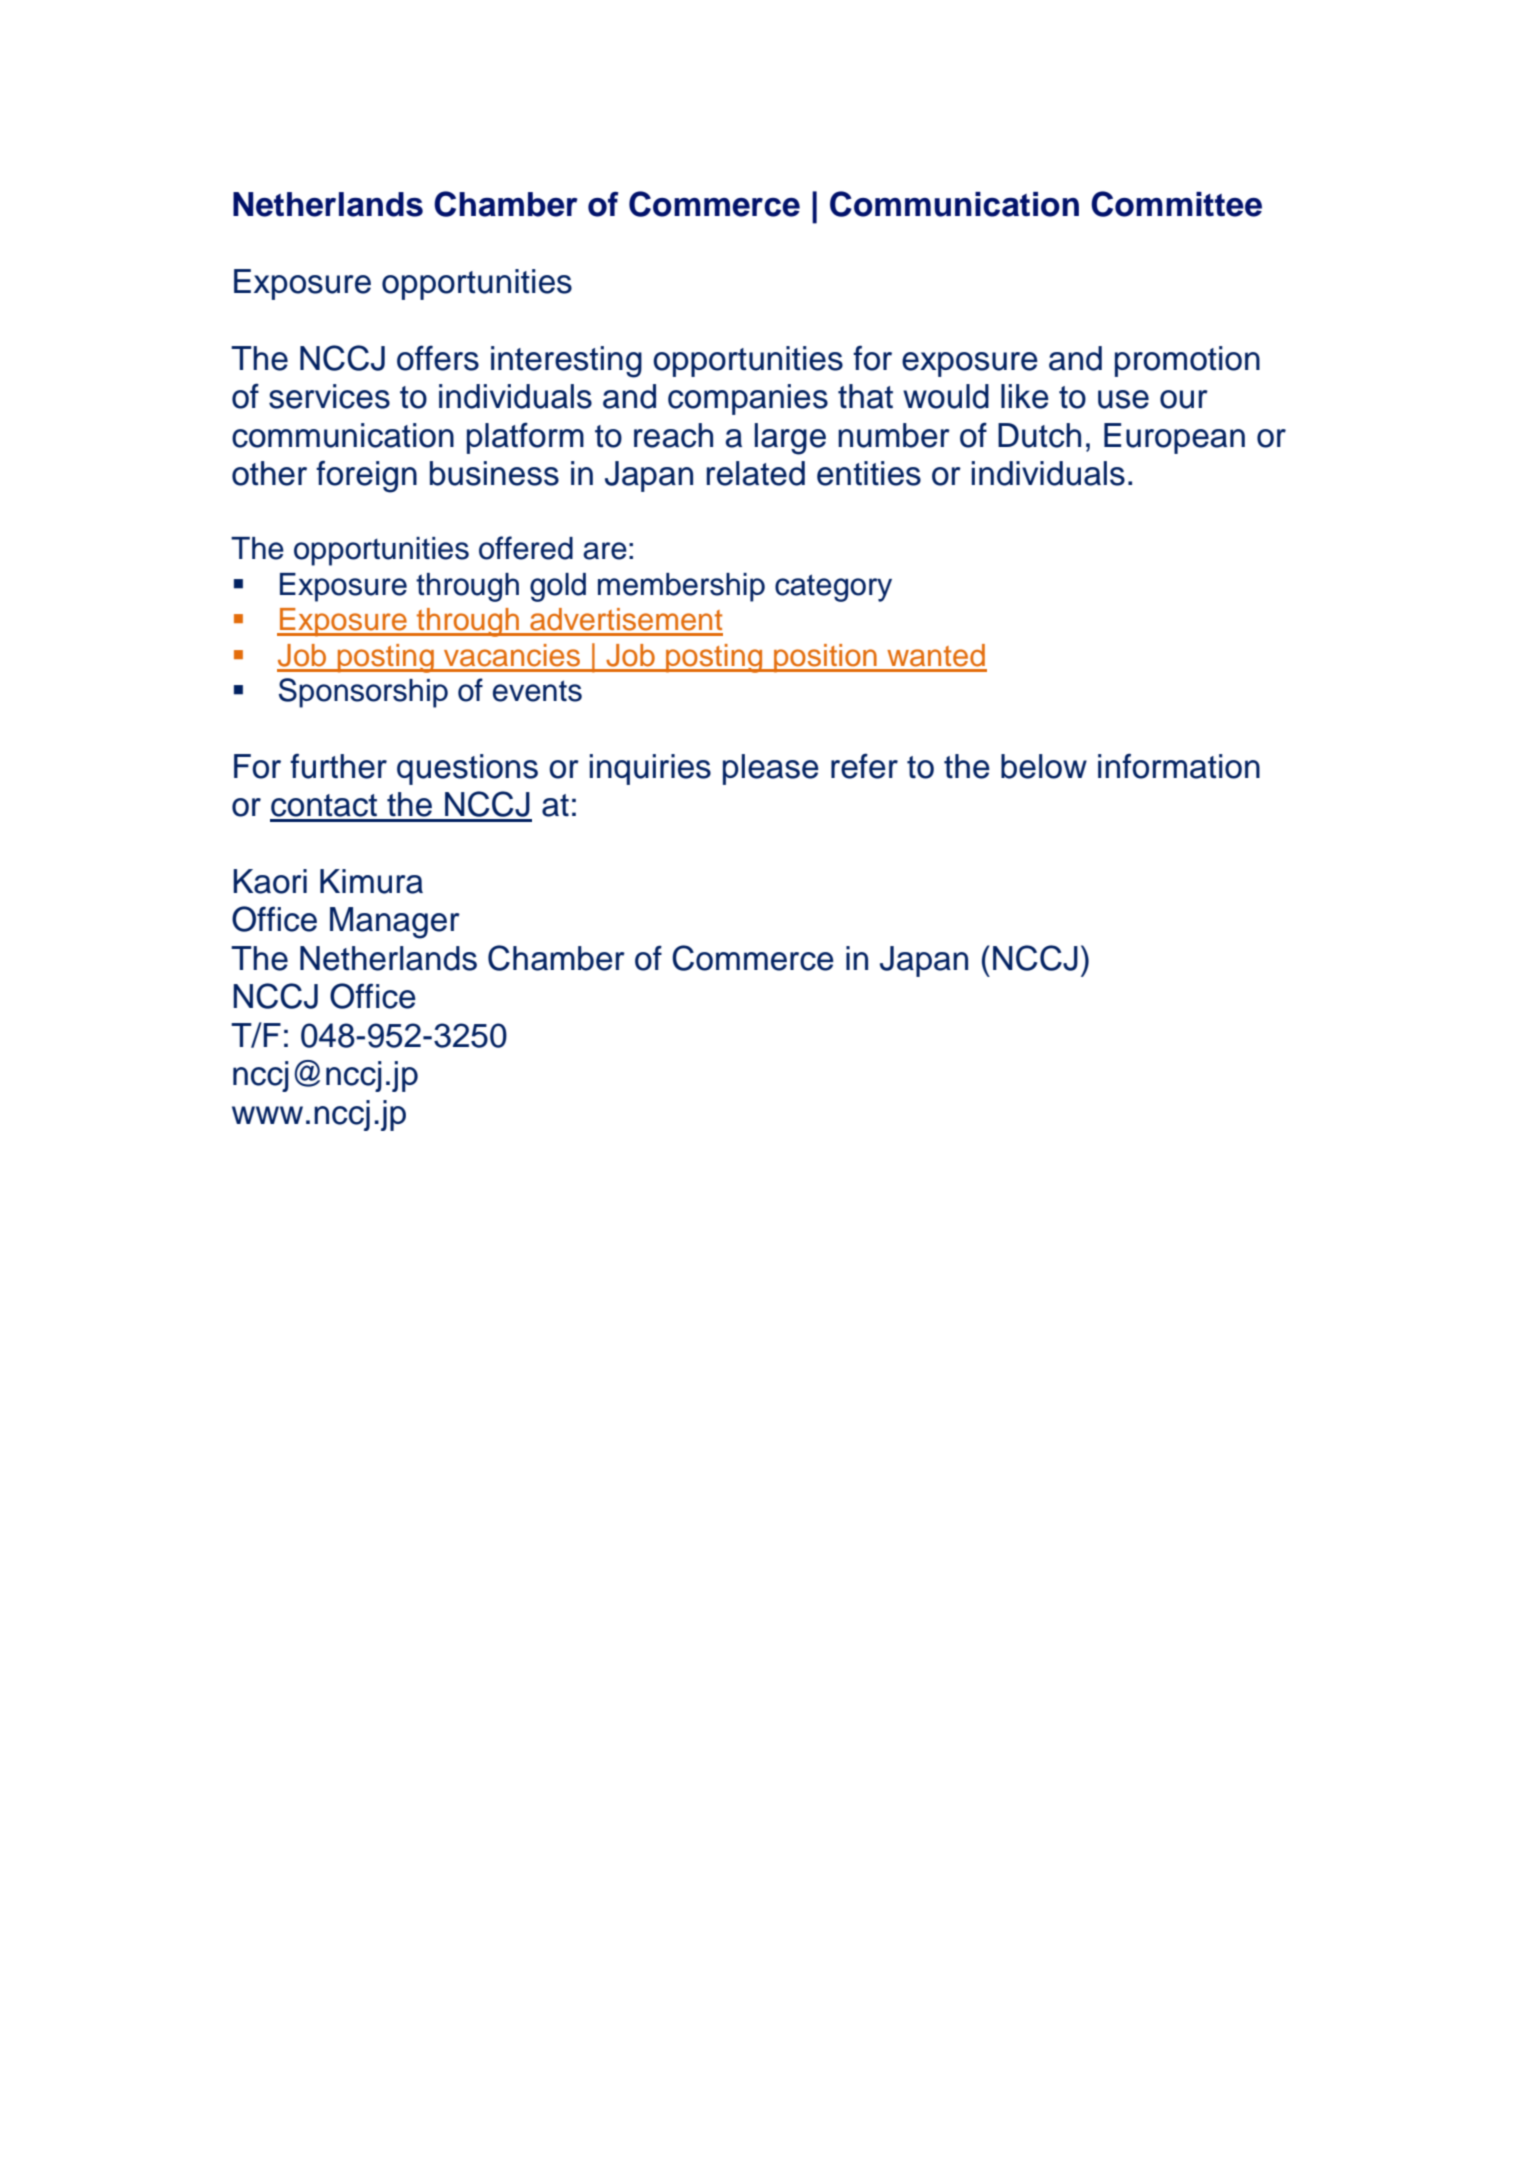 This screenshot has width=1529, height=2164. Describe the element at coordinates (1123, 399) in the screenshot. I see `use` at that location.
